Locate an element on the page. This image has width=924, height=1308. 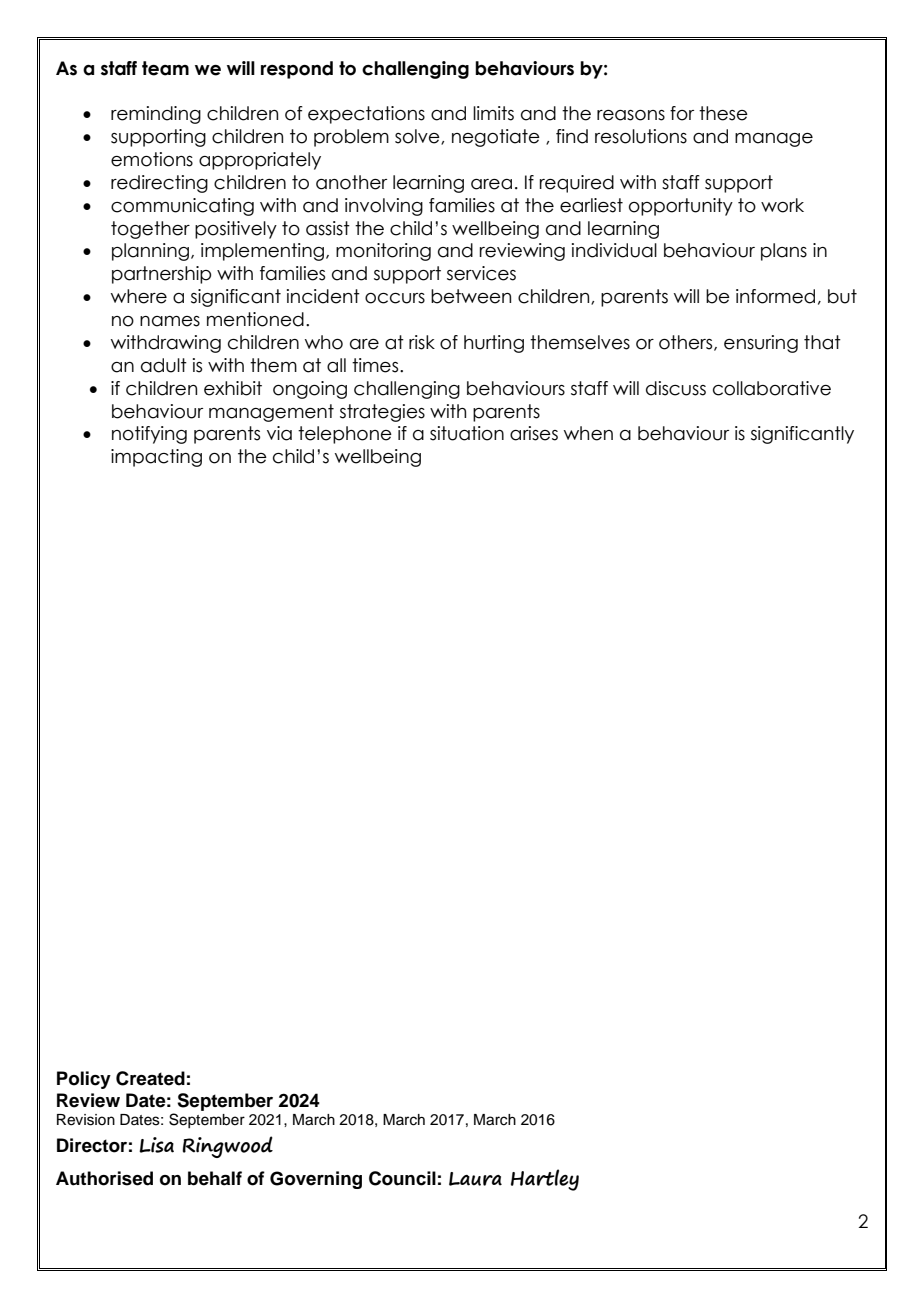
Hartley is located at coordinates (545, 1180).
